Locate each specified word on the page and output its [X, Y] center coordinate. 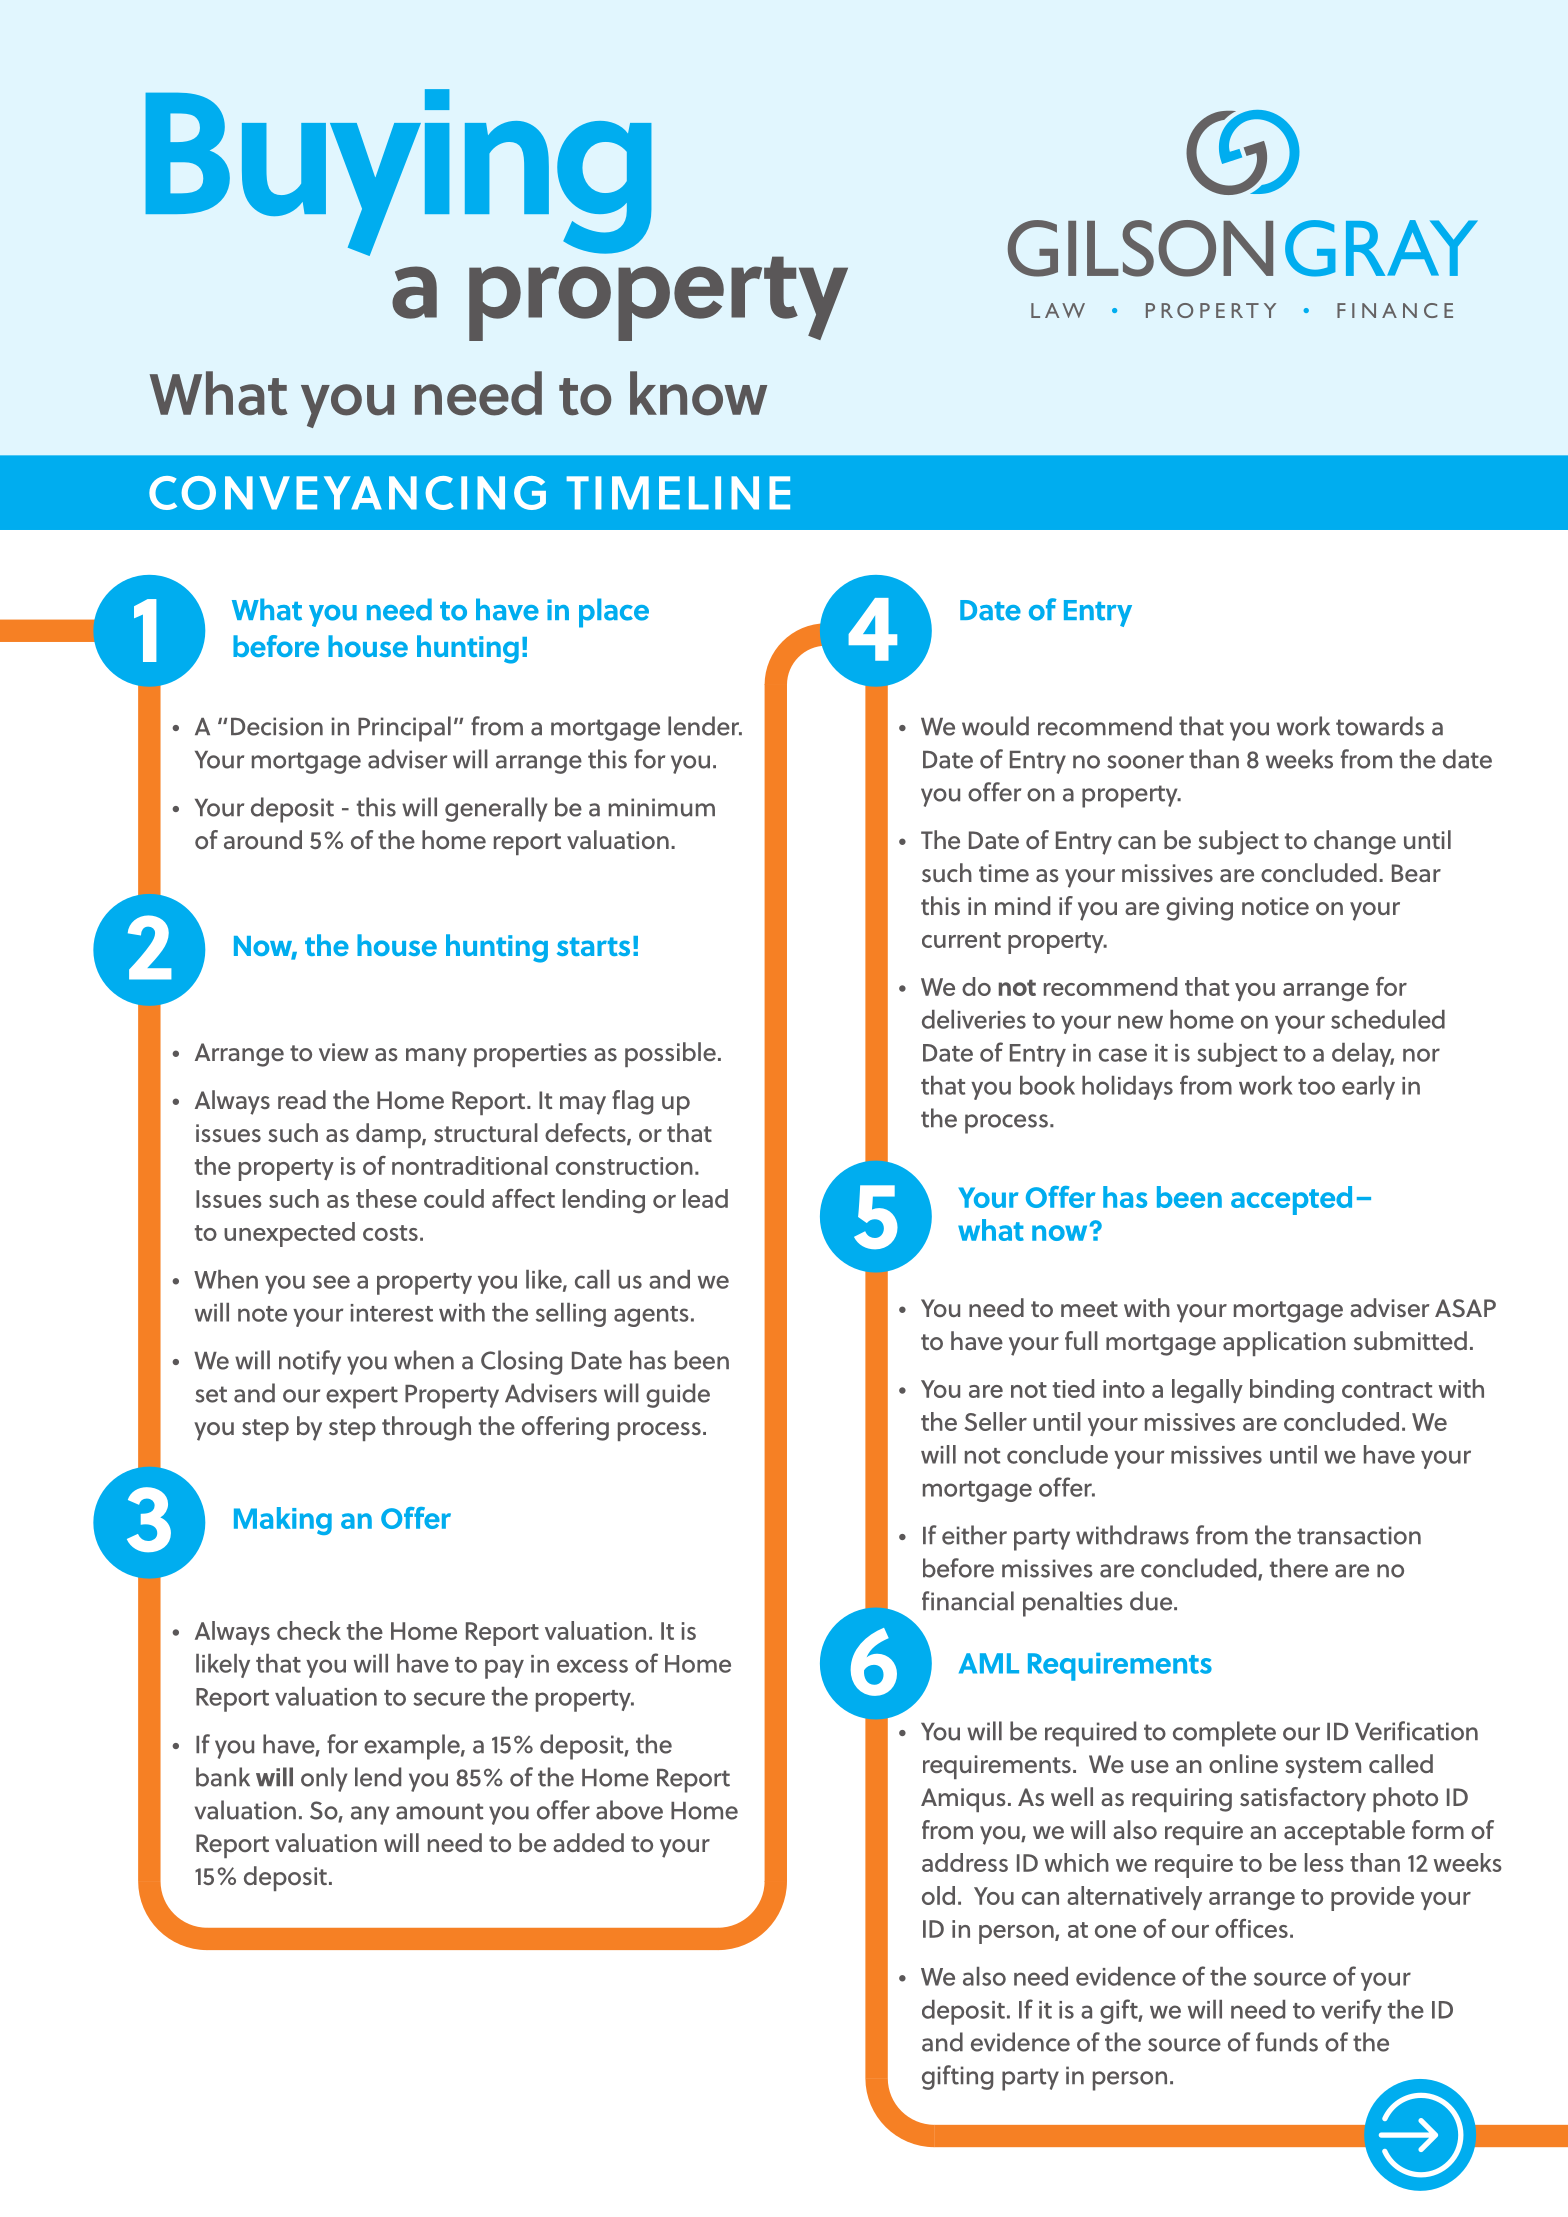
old [938, 1895]
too [1316, 1087]
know [698, 393]
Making [283, 1521]
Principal [404, 729]
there [1299, 1568]
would [995, 726]
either [974, 1535]
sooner [1145, 762]
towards [1380, 726]
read [302, 1099]
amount [440, 1811]
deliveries [974, 1019]
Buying [398, 172]
